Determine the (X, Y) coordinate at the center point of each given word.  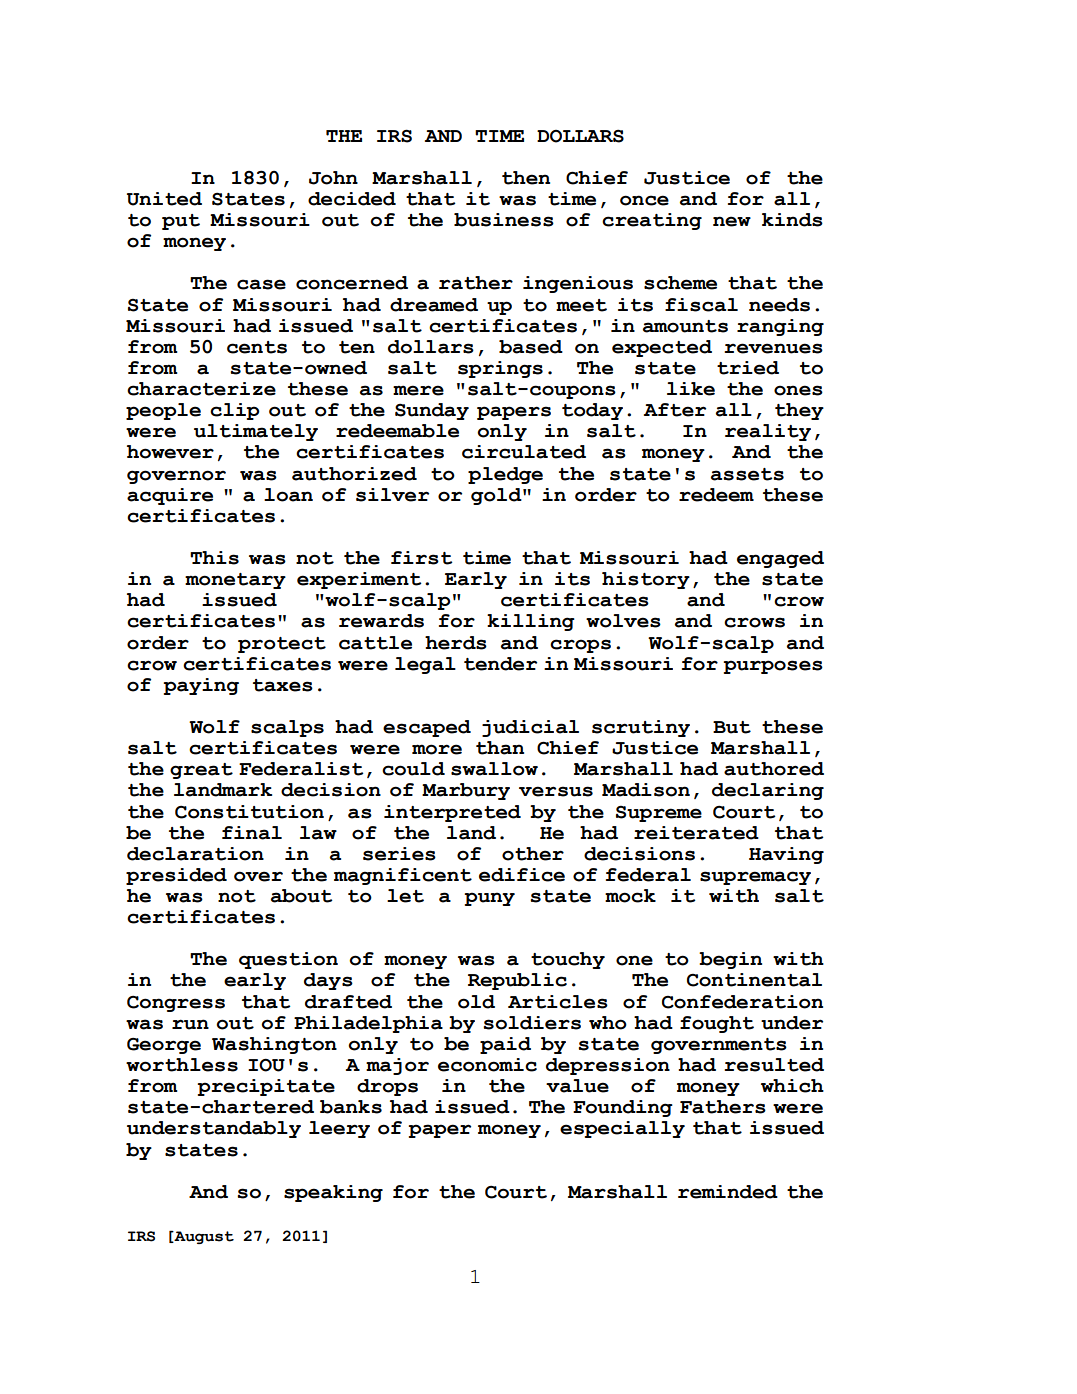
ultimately (256, 432)
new (732, 221)
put (181, 222)
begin (730, 960)
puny (489, 899)
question (288, 960)
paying (201, 686)
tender (500, 664)
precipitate (266, 1087)
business (504, 220)
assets (747, 474)
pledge (505, 475)
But (732, 727)
